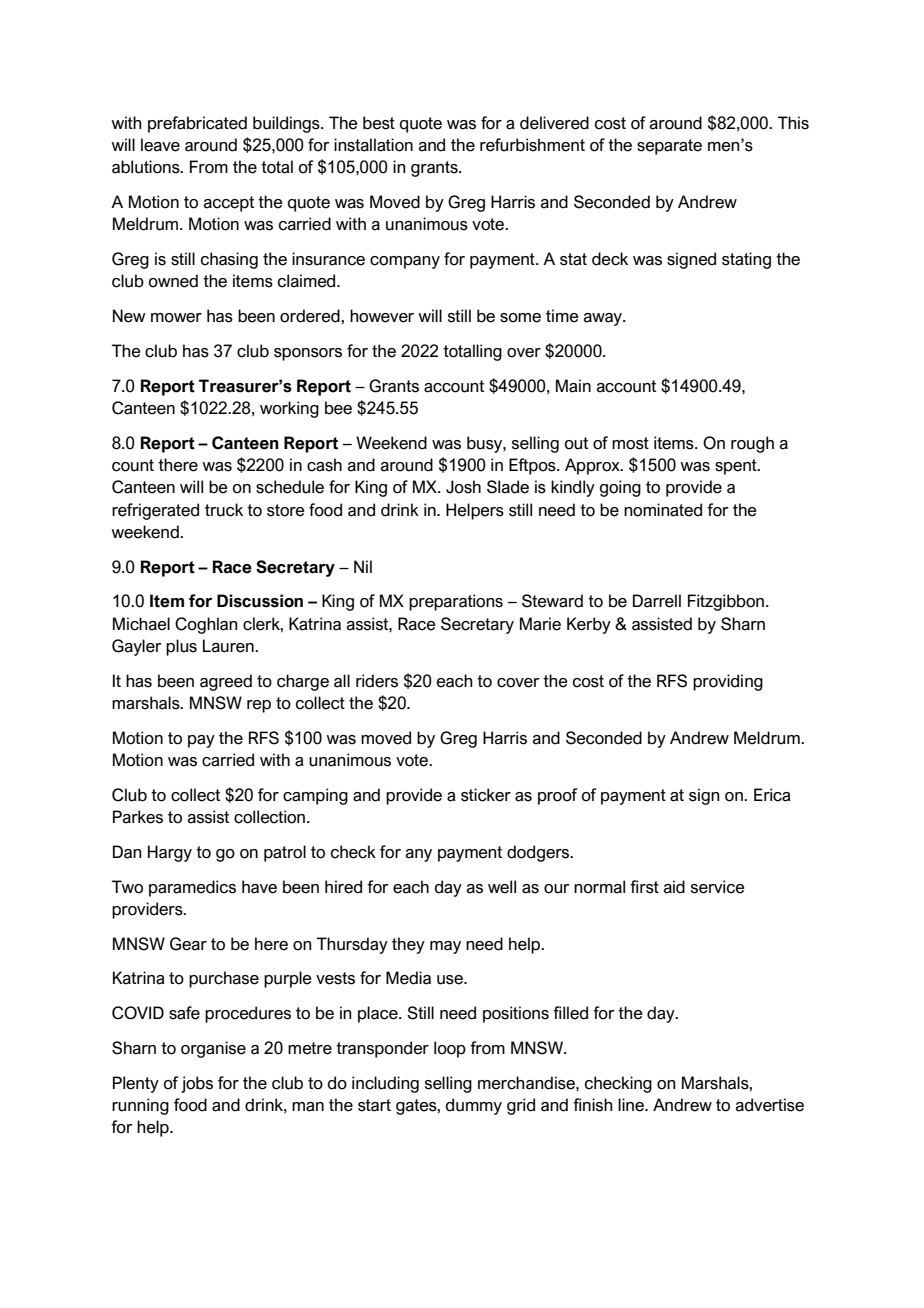 The height and width of the screenshot is (1308, 924). I want to click on Coghlan, so click(206, 625).
